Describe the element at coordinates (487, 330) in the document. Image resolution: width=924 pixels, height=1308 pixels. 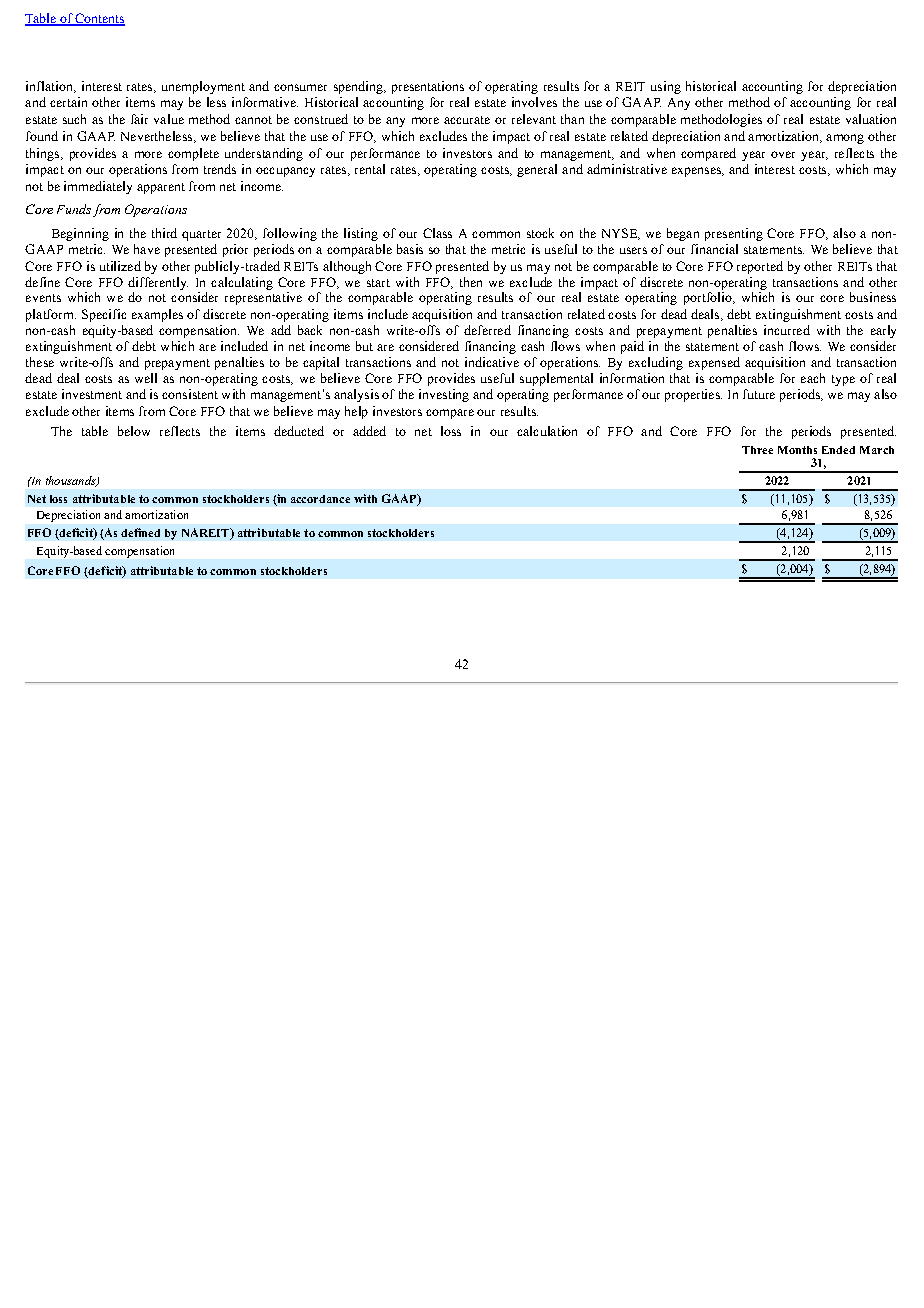
I see `deferred` at that location.
